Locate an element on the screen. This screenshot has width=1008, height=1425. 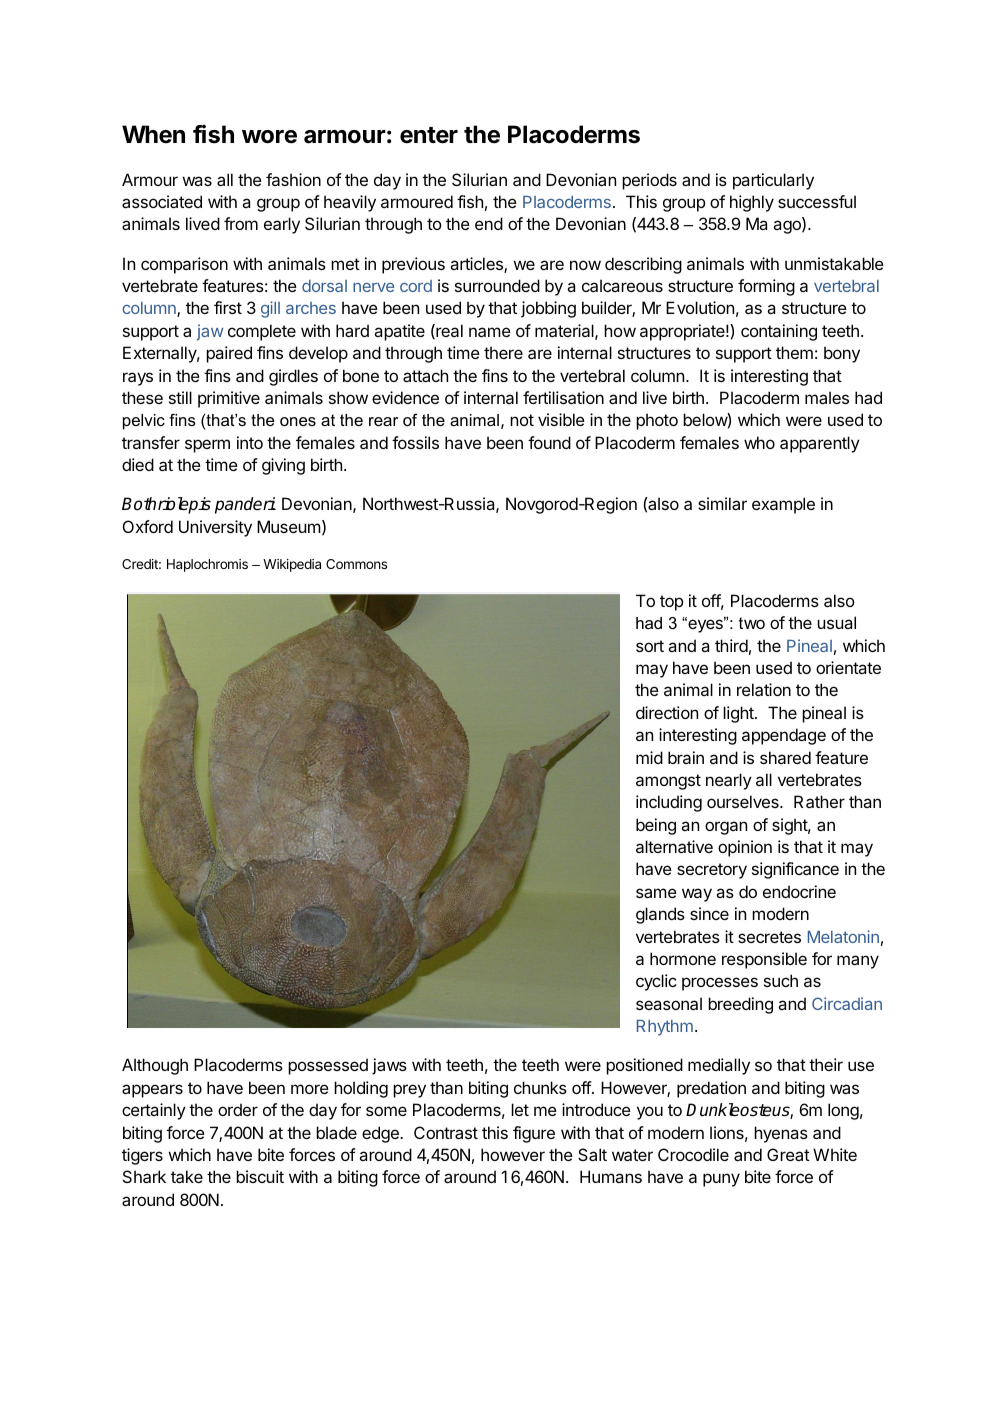
wore is located at coordinates (269, 137).
